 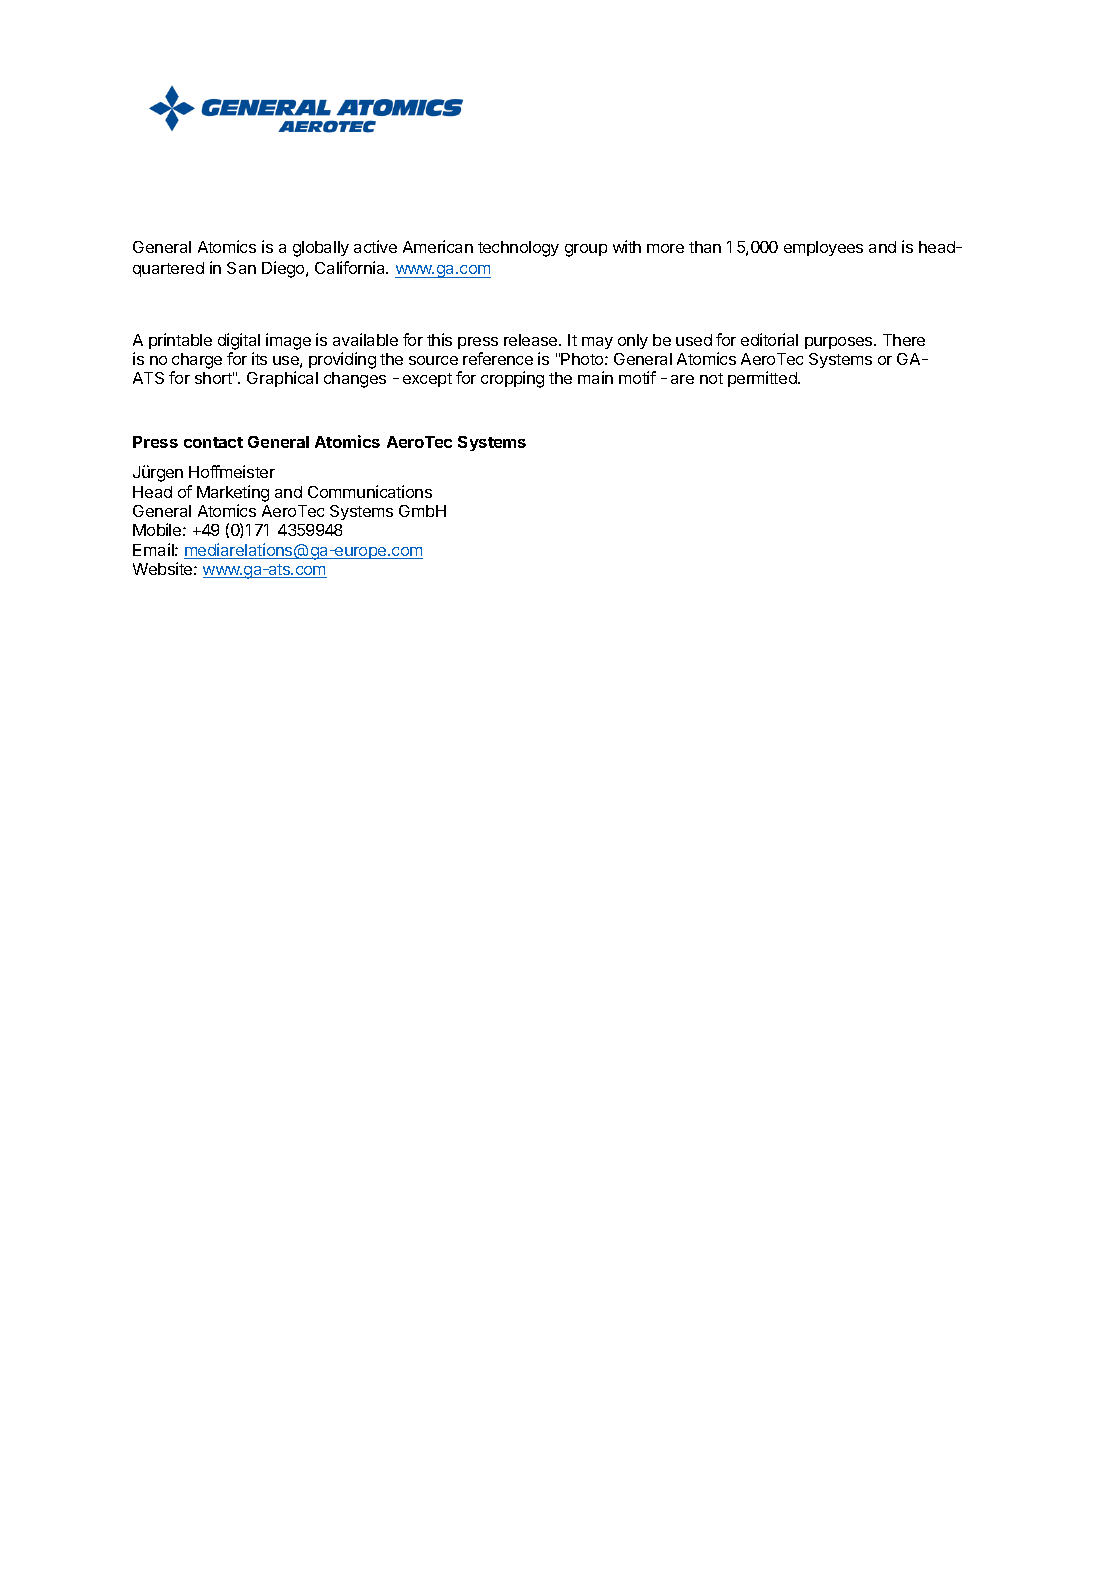 What do you see at coordinates (282, 379) in the screenshot?
I see `Graphical` at bounding box center [282, 379].
